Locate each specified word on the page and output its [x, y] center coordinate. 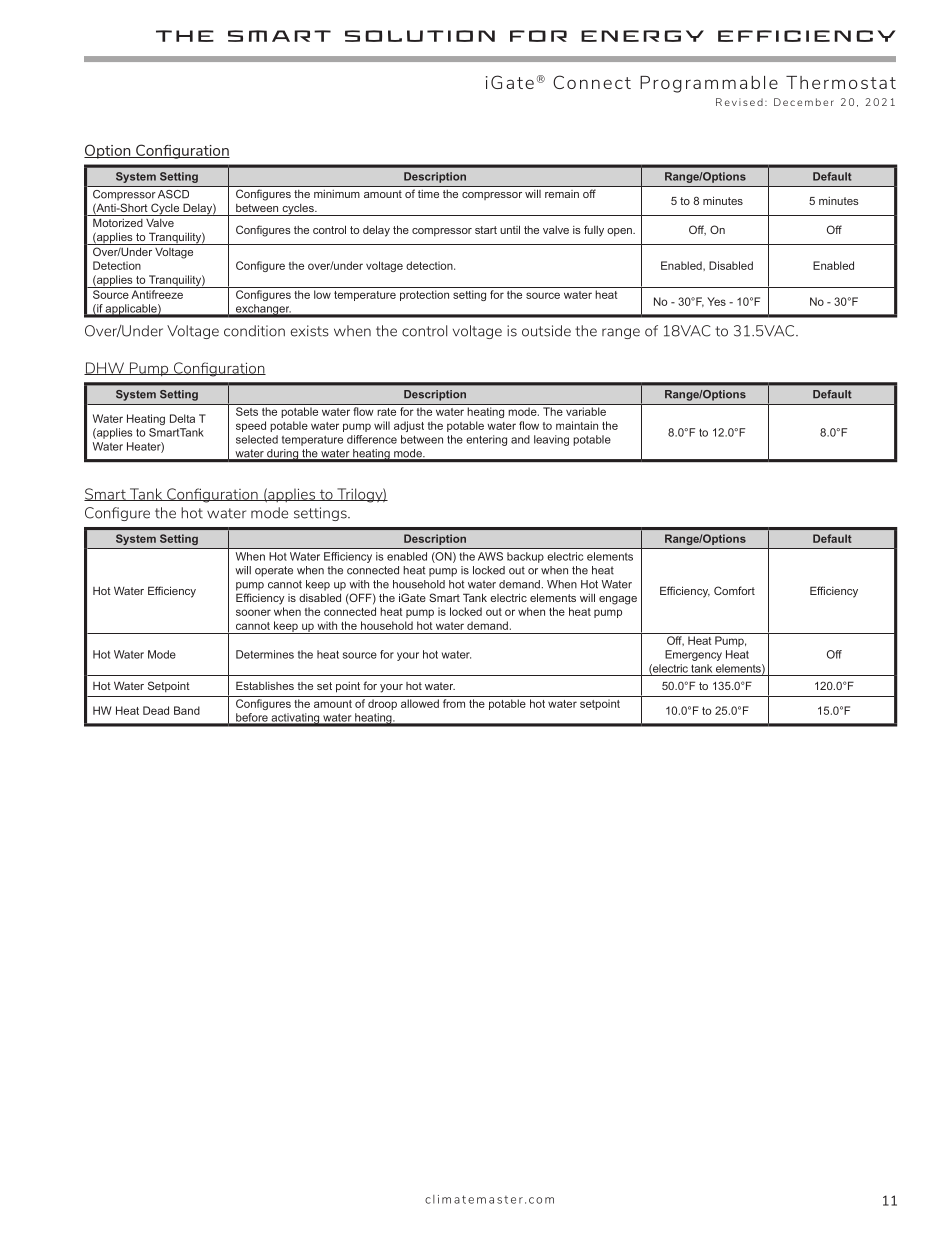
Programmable [709, 84]
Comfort [734, 590]
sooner [253, 612]
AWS [490, 556]
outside [546, 331]
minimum [337, 194]
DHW [105, 368]
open [620, 232]
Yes [716, 301]
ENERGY [642, 36]
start [486, 230]
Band [187, 710]
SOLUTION [420, 36]
